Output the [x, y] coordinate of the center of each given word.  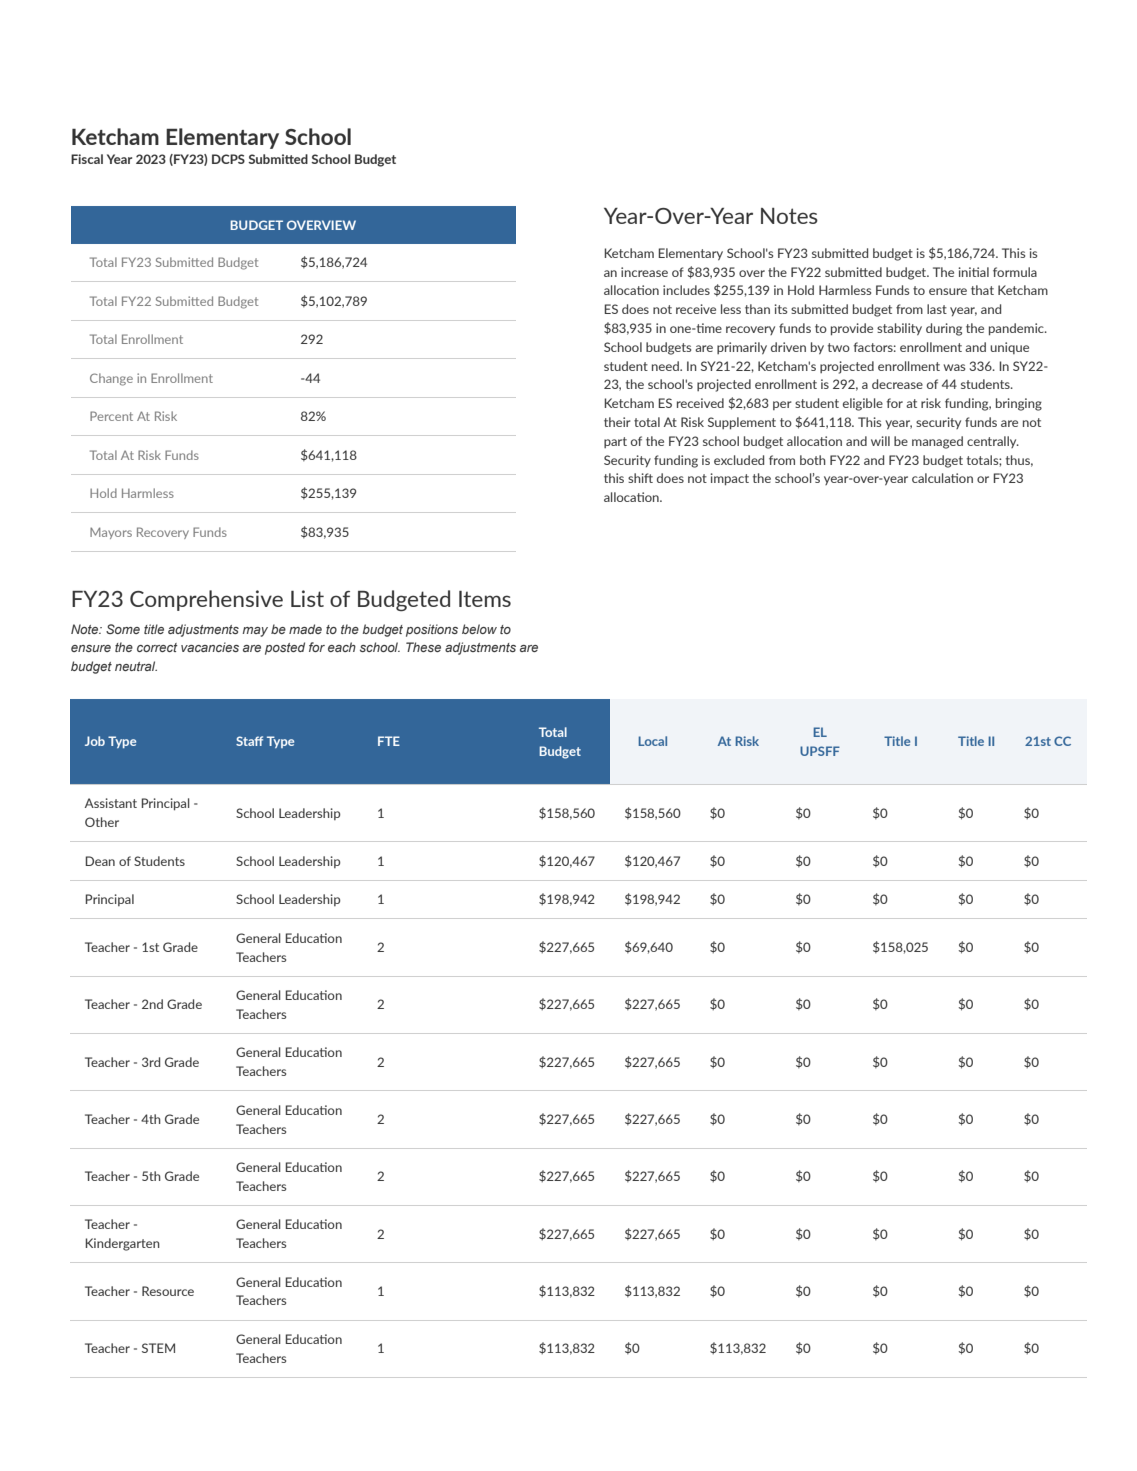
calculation [942, 478]
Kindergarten [122, 1244]
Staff [249, 741]
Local [653, 741]
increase [644, 272]
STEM [158, 1348]
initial [974, 272]
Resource [168, 1291]
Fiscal [87, 159]
